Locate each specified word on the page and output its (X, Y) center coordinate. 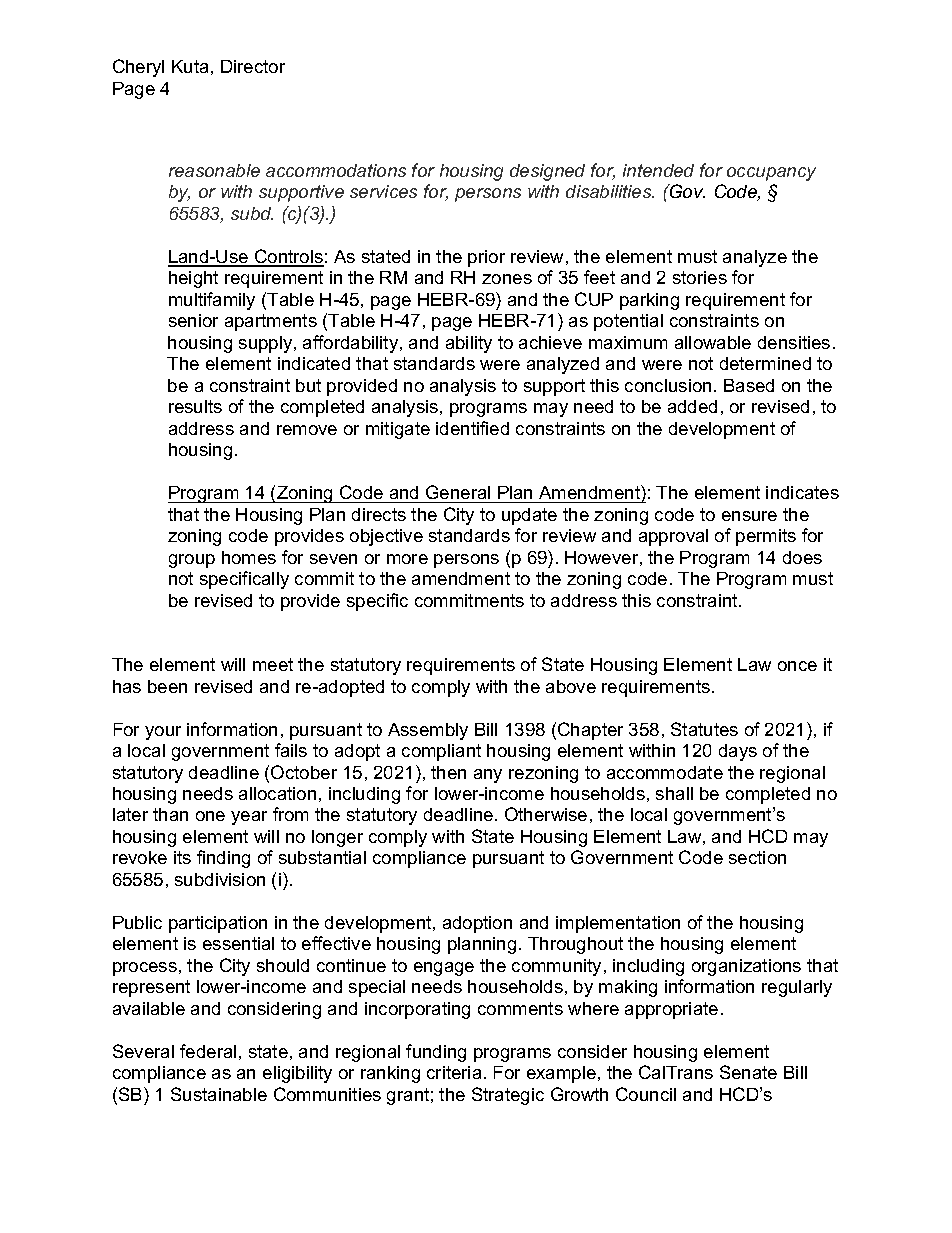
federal (208, 1051)
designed (547, 172)
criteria (454, 1072)
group (192, 561)
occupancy (771, 174)
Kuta (190, 66)
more (407, 559)
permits (766, 537)
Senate (748, 1072)
